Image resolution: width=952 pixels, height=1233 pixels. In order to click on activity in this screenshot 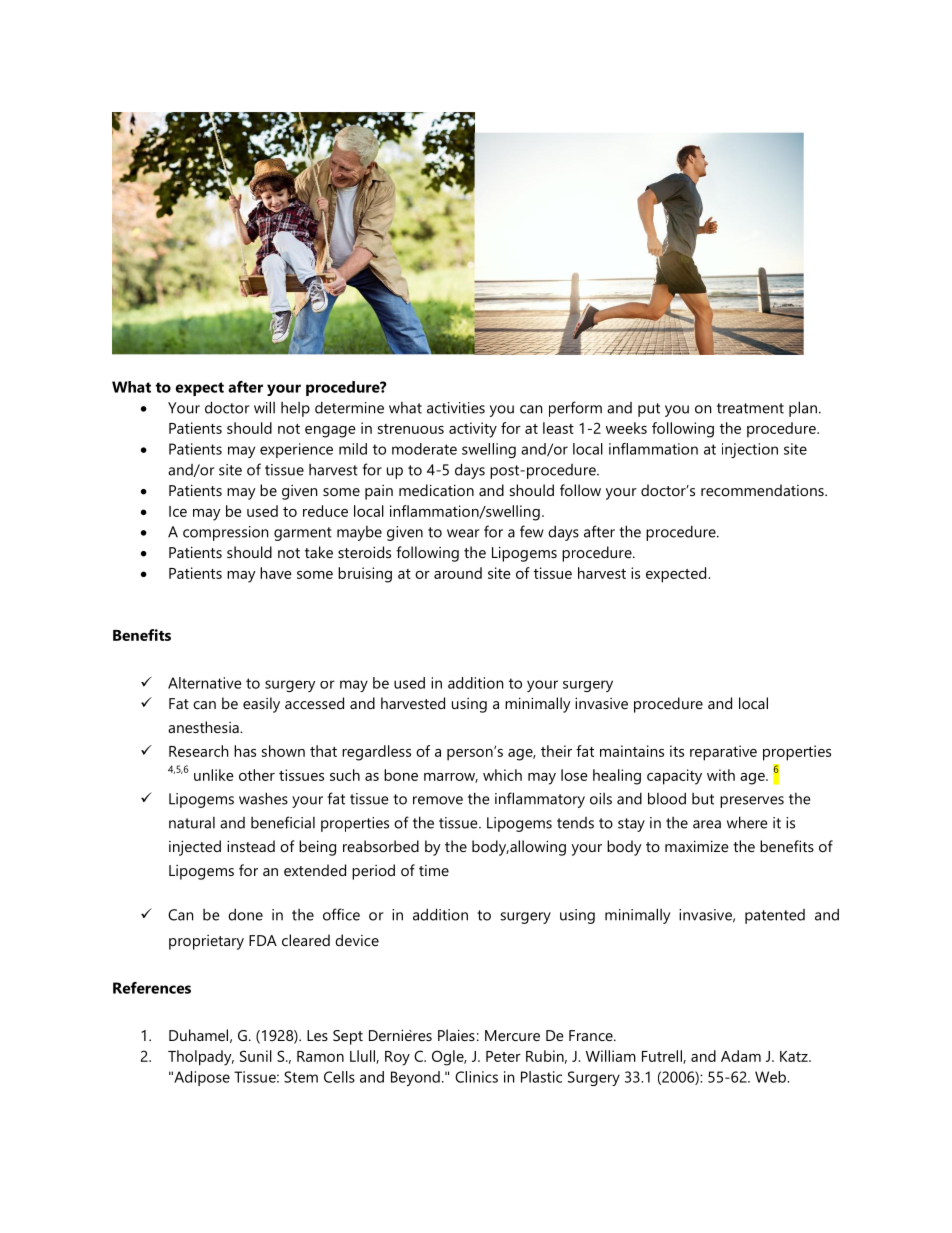, I will do `click(473, 430)`.
